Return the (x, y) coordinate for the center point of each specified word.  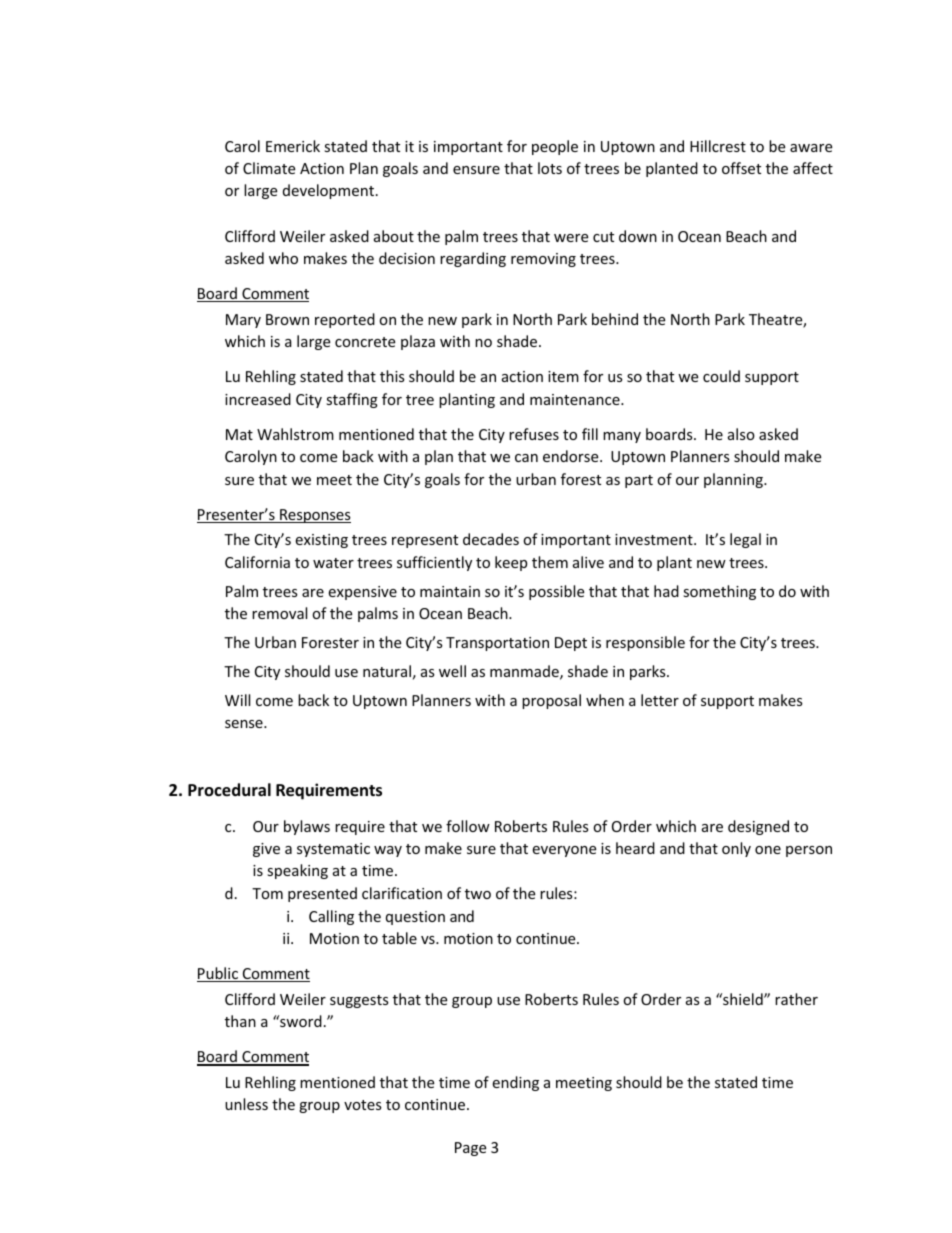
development (330, 191)
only (736, 849)
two (478, 894)
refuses (534, 434)
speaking (297, 871)
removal (279, 613)
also (741, 434)
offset (741, 168)
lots (550, 168)
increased (258, 399)
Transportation (497, 644)
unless (246, 1104)
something (719, 592)
